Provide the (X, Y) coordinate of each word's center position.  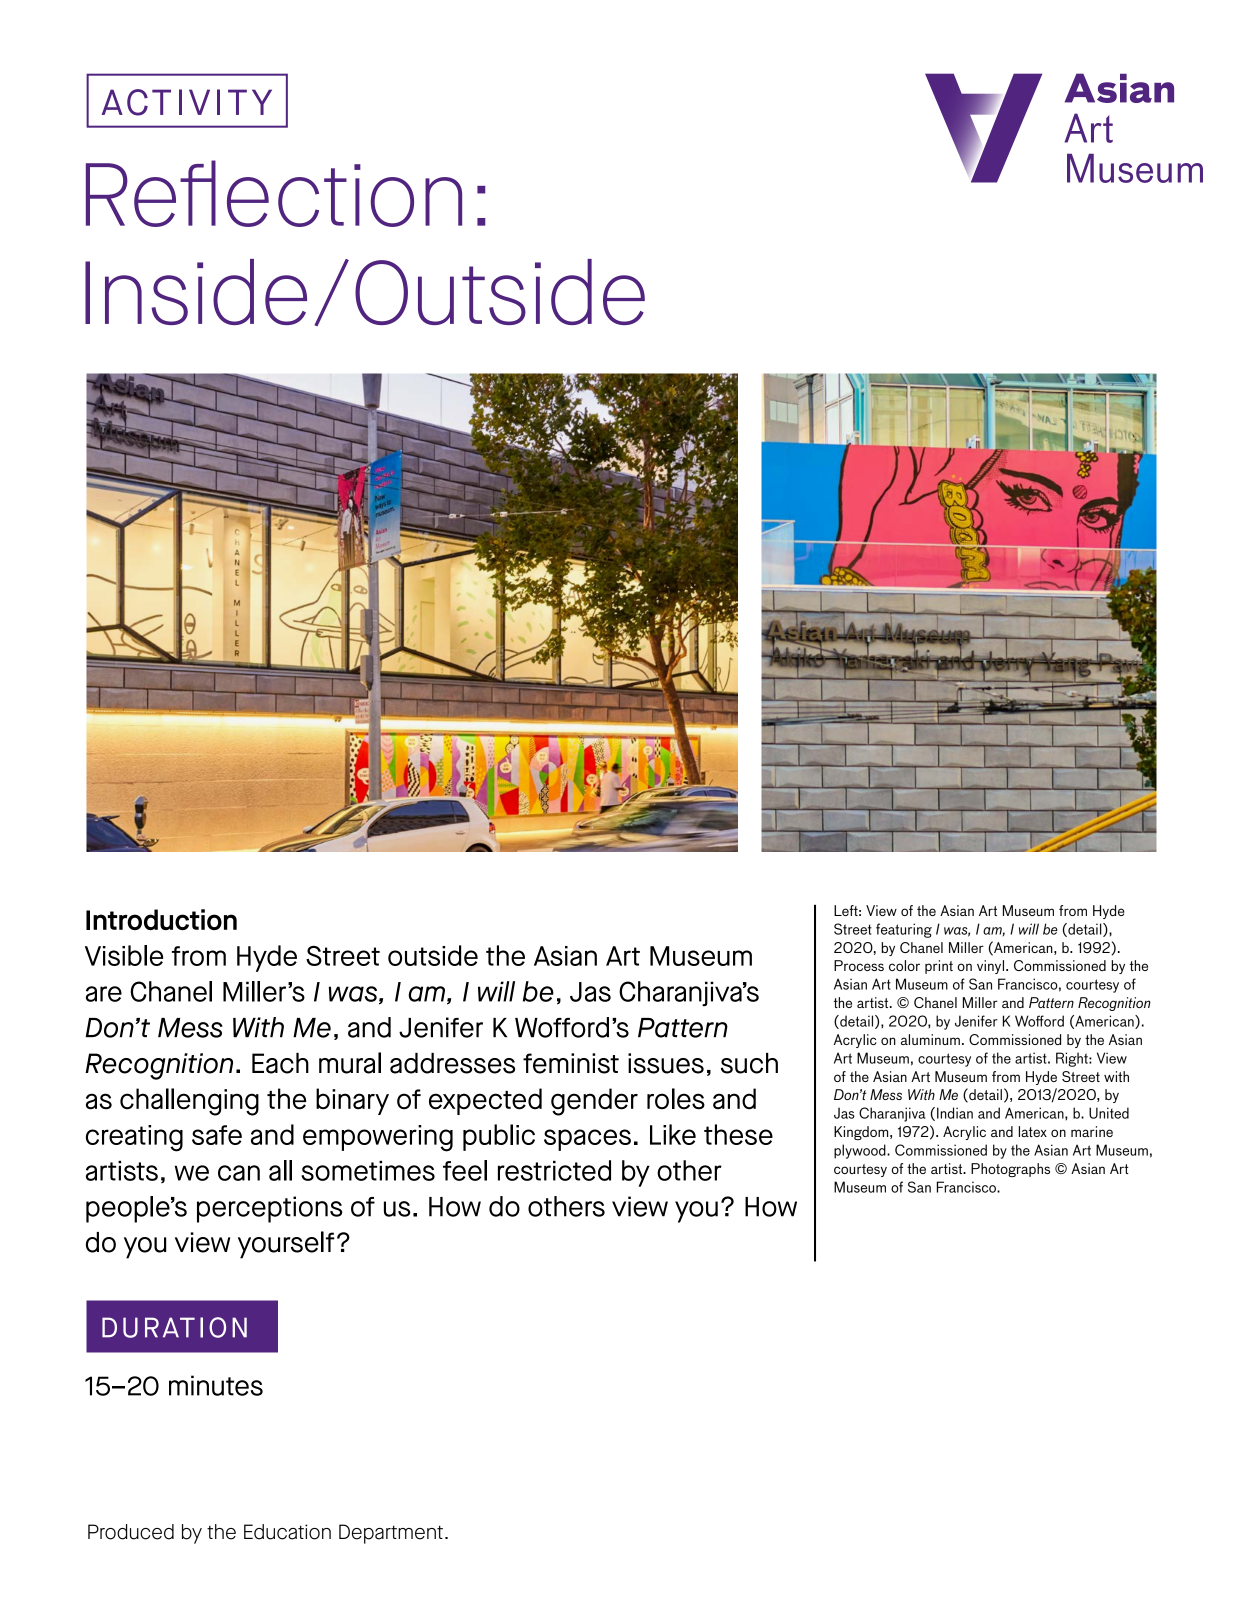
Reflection (274, 193)
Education (287, 1532)
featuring (904, 930)
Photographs (1010, 1170)
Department (391, 1534)
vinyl (990, 967)
